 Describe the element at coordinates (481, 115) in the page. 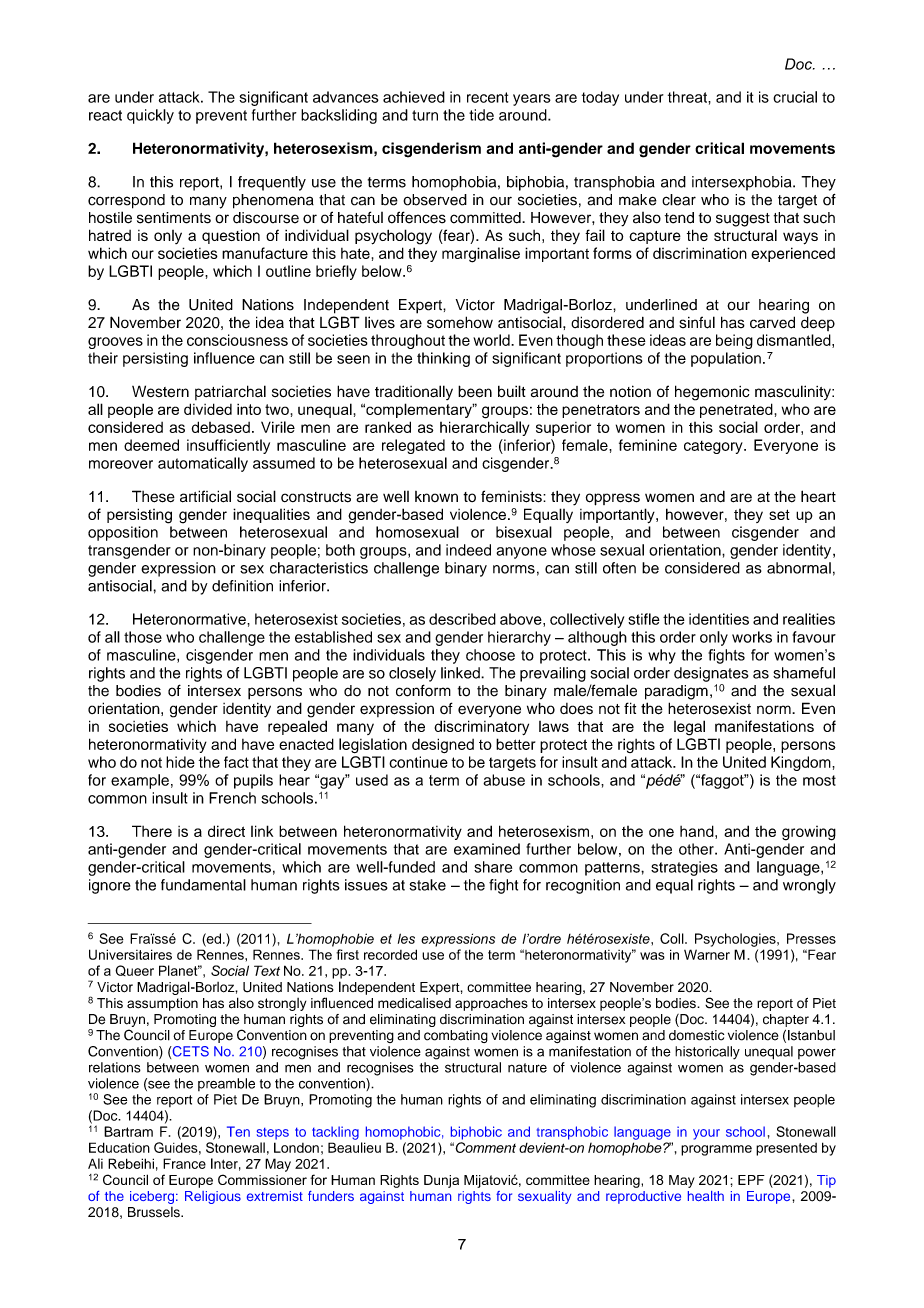

I see `tide` at that location.
